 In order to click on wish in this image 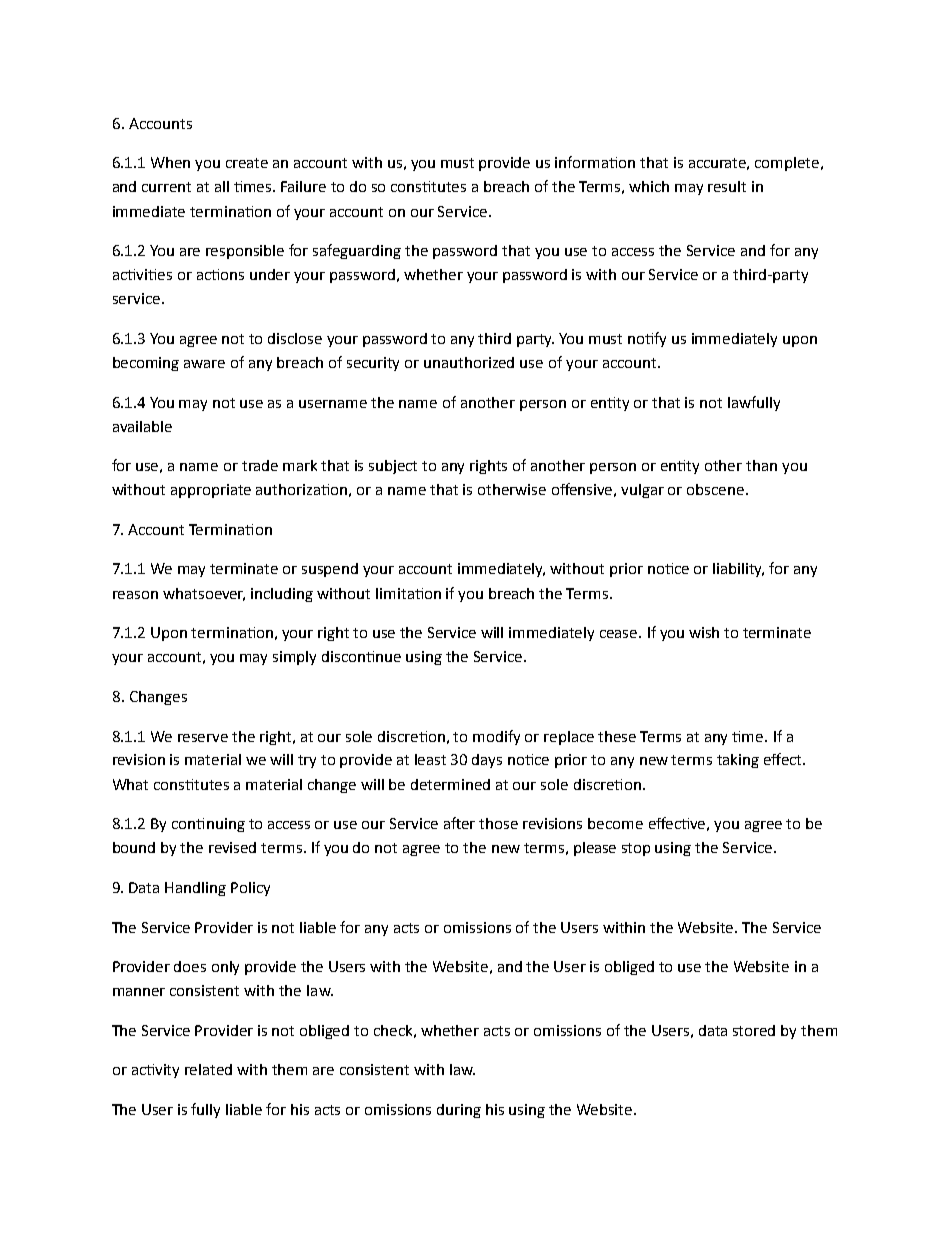, I will do `click(704, 632)`.
